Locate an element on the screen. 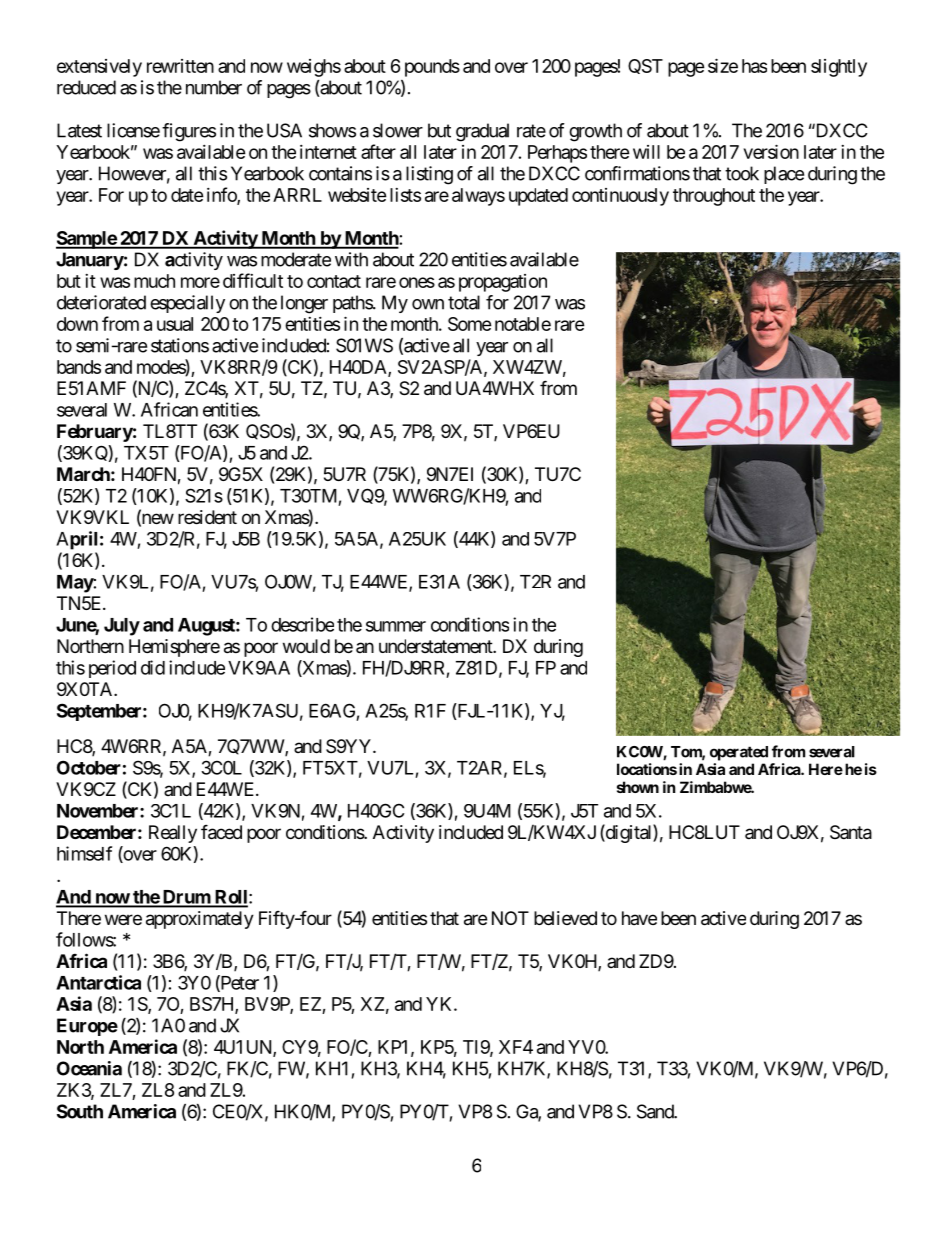 Image resolution: width=952 pixels, height=1233 pixels. Sand is located at coordinates (656, 1111).
